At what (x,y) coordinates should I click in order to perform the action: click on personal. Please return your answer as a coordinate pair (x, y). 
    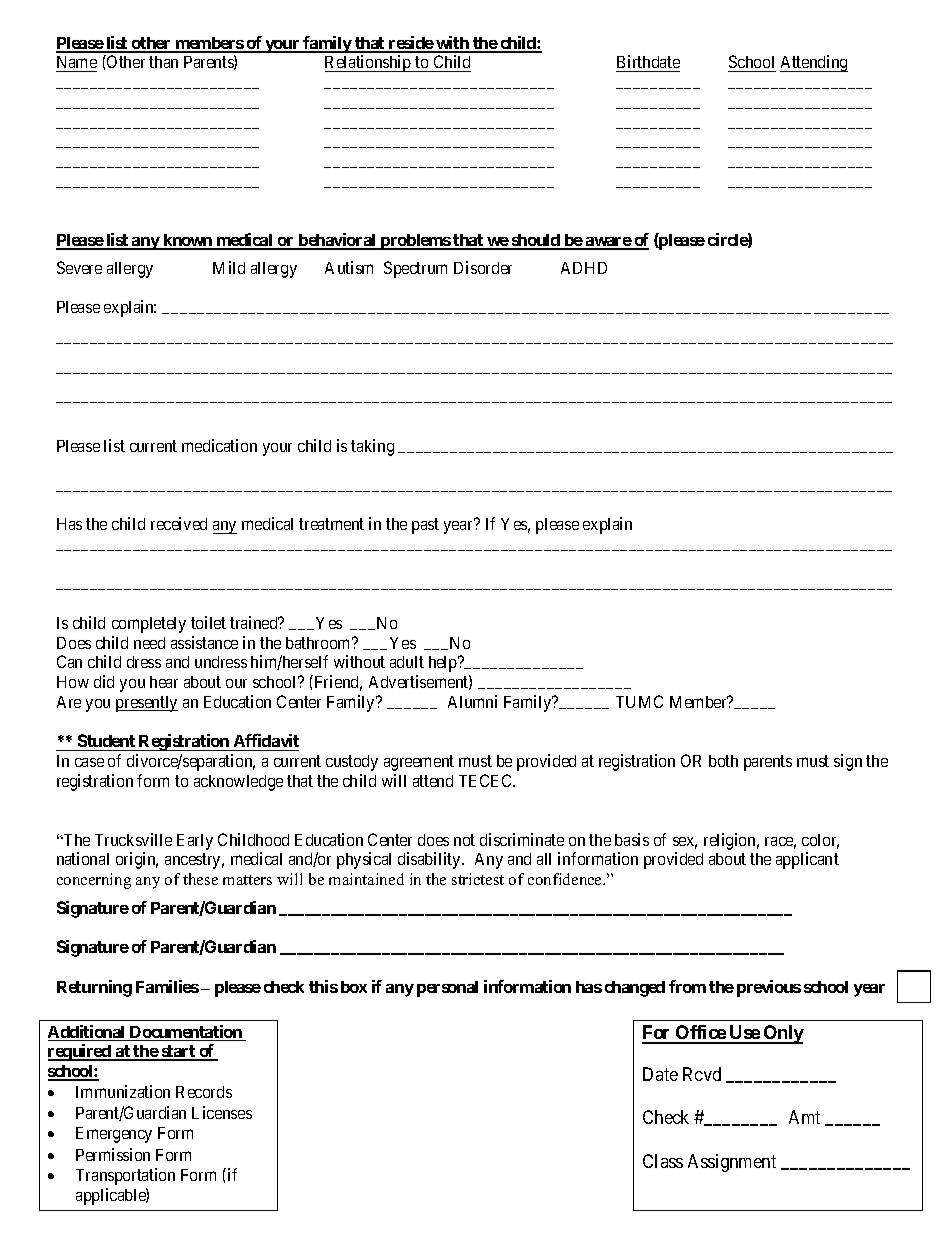
    Looking at the image, I should click on (447, 989).
